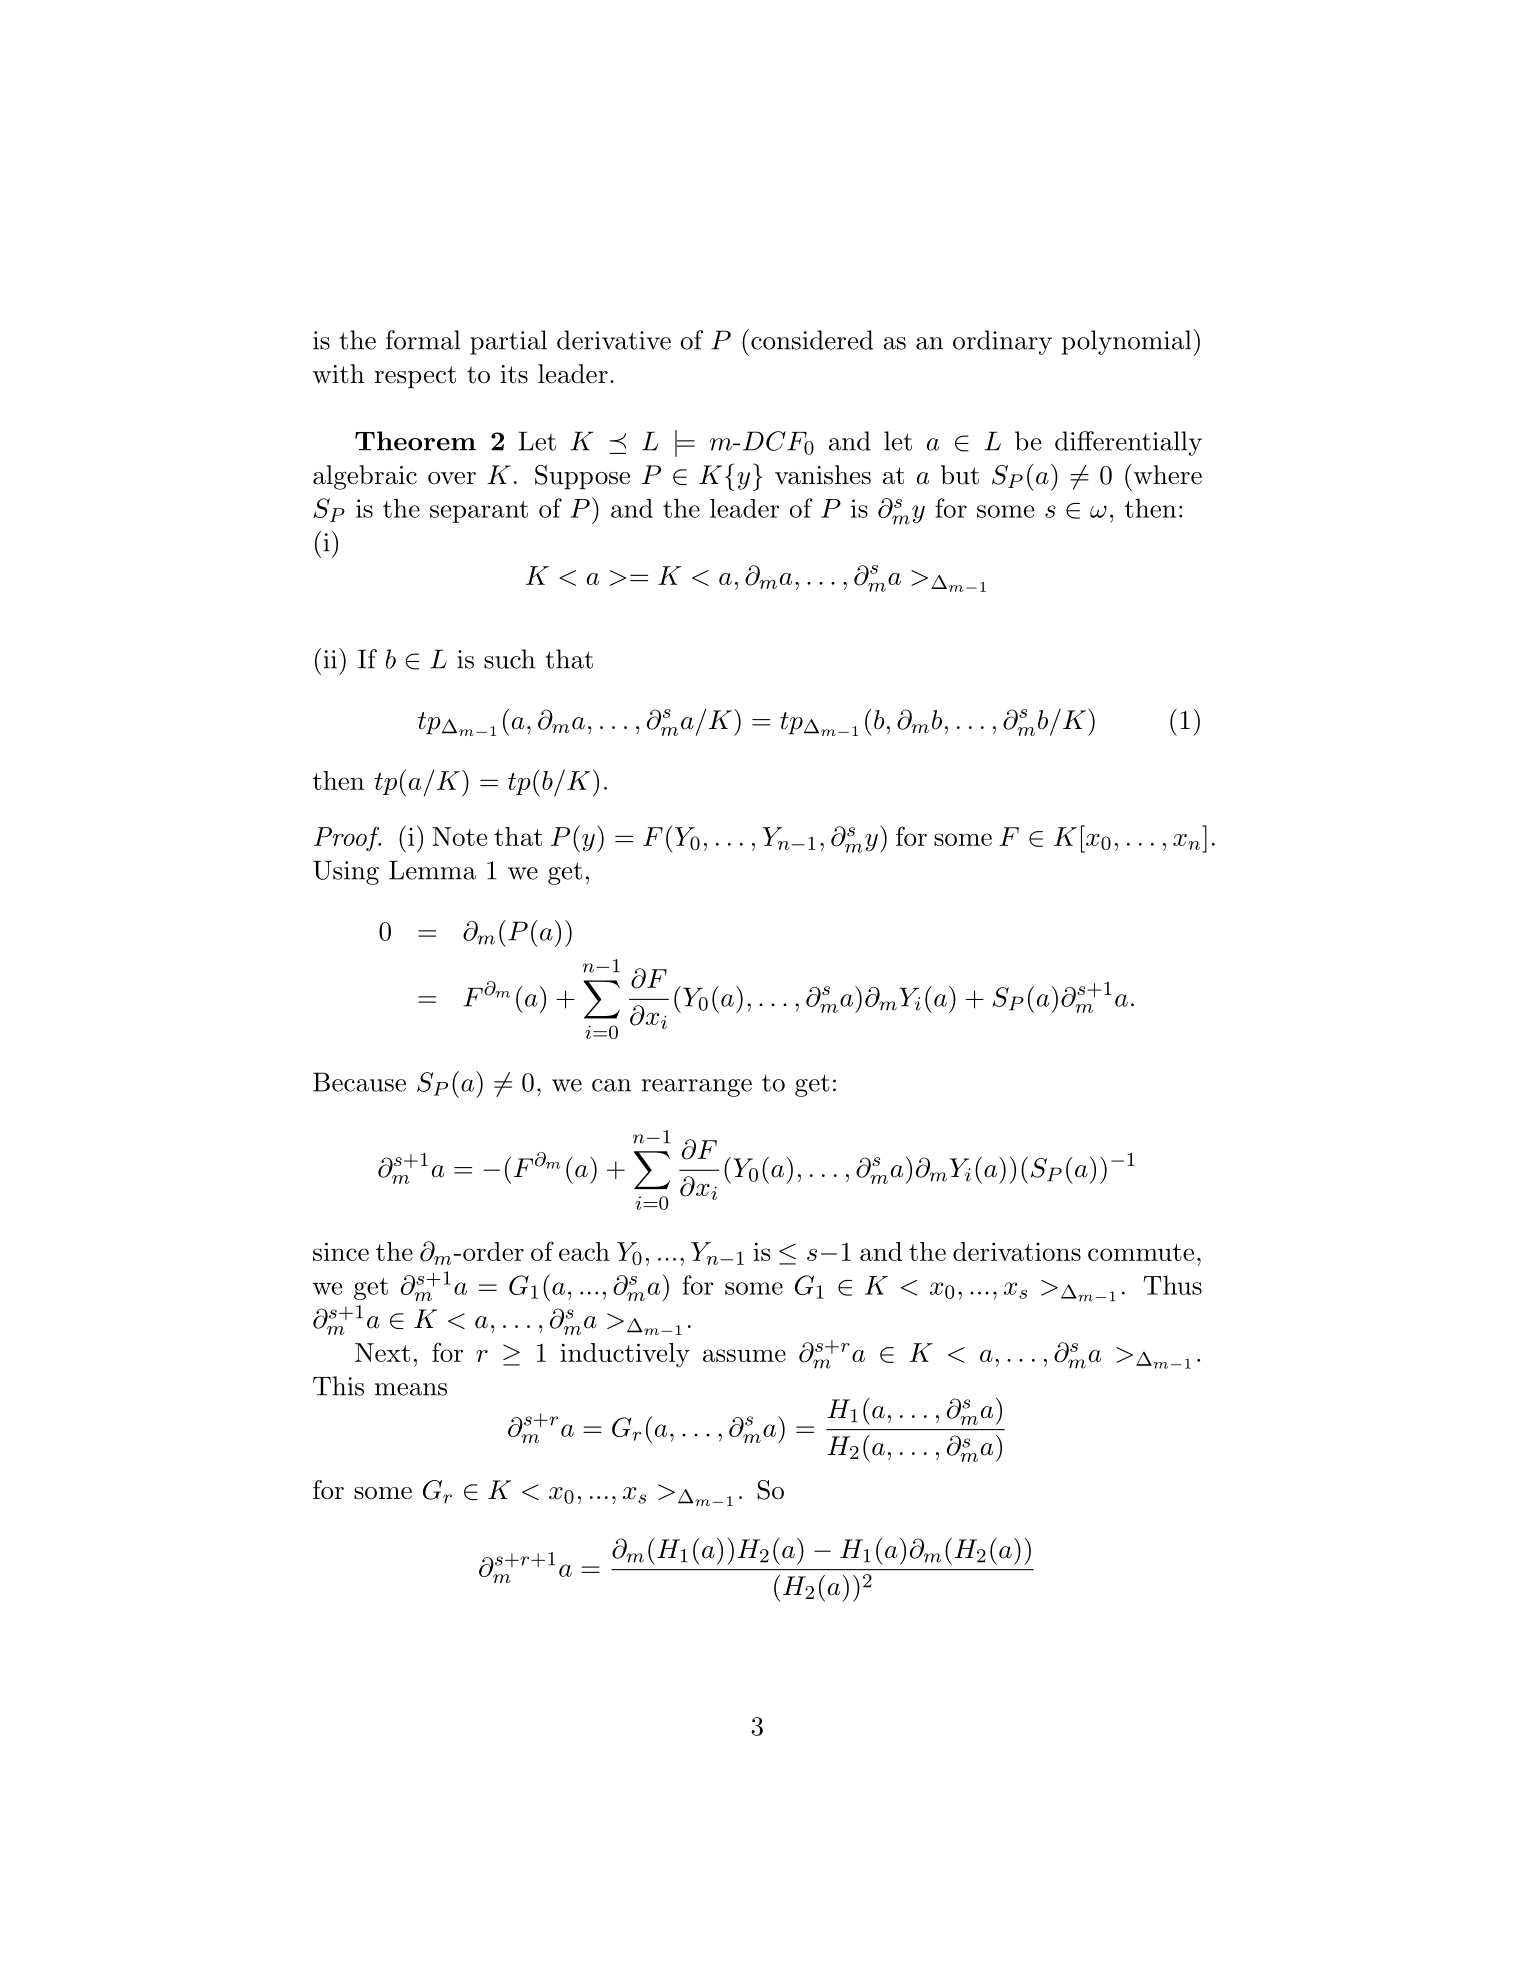  Describe the element at coordinates (823, 475) in the image. I see `vanishes` at that location.
